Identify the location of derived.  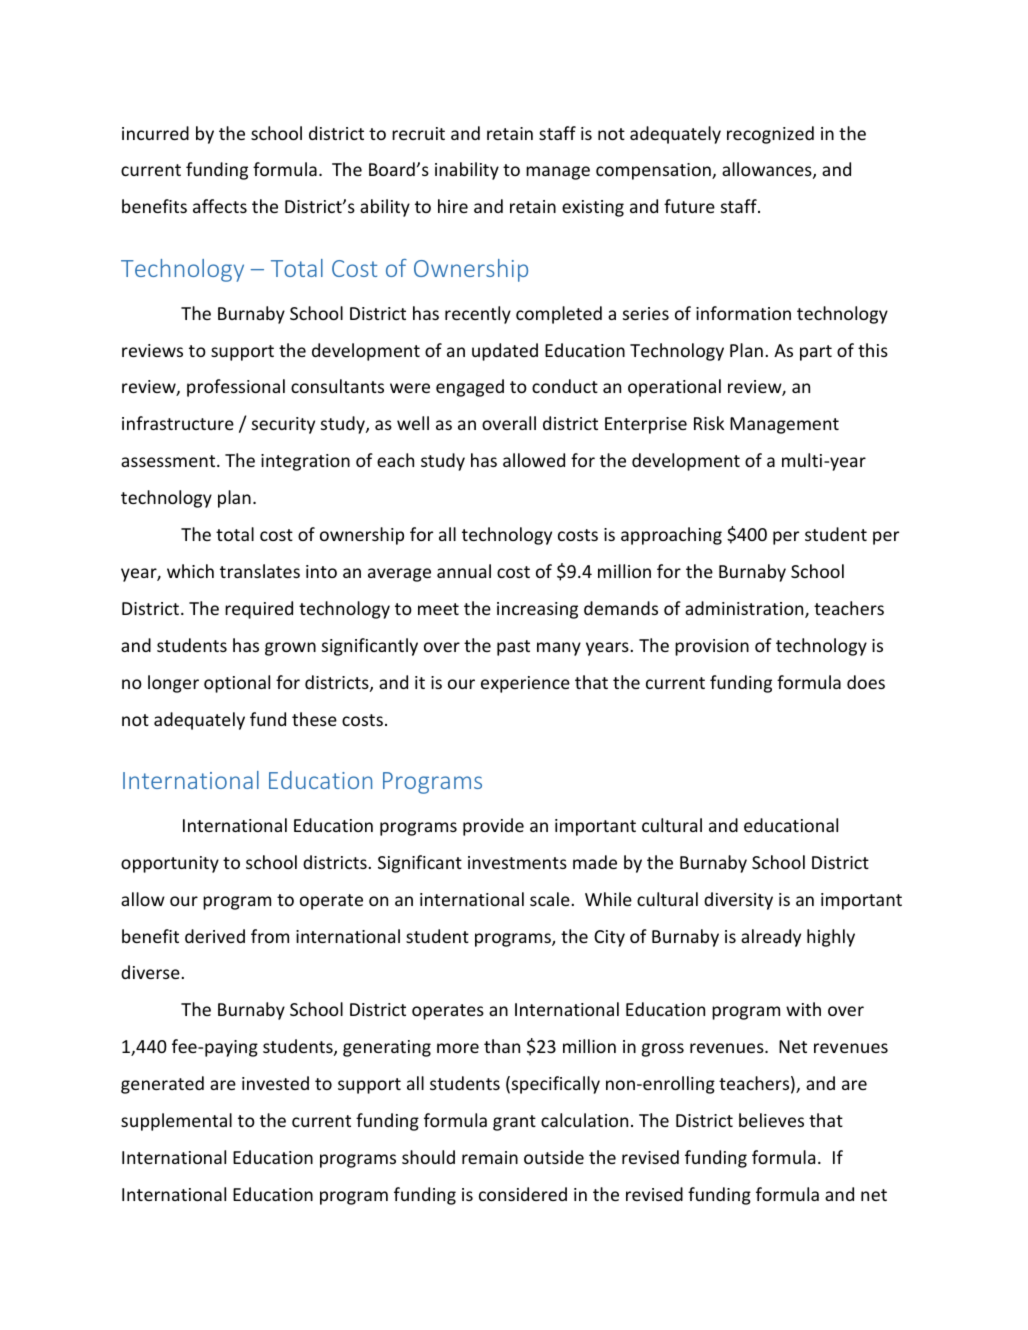
(215, 936).
